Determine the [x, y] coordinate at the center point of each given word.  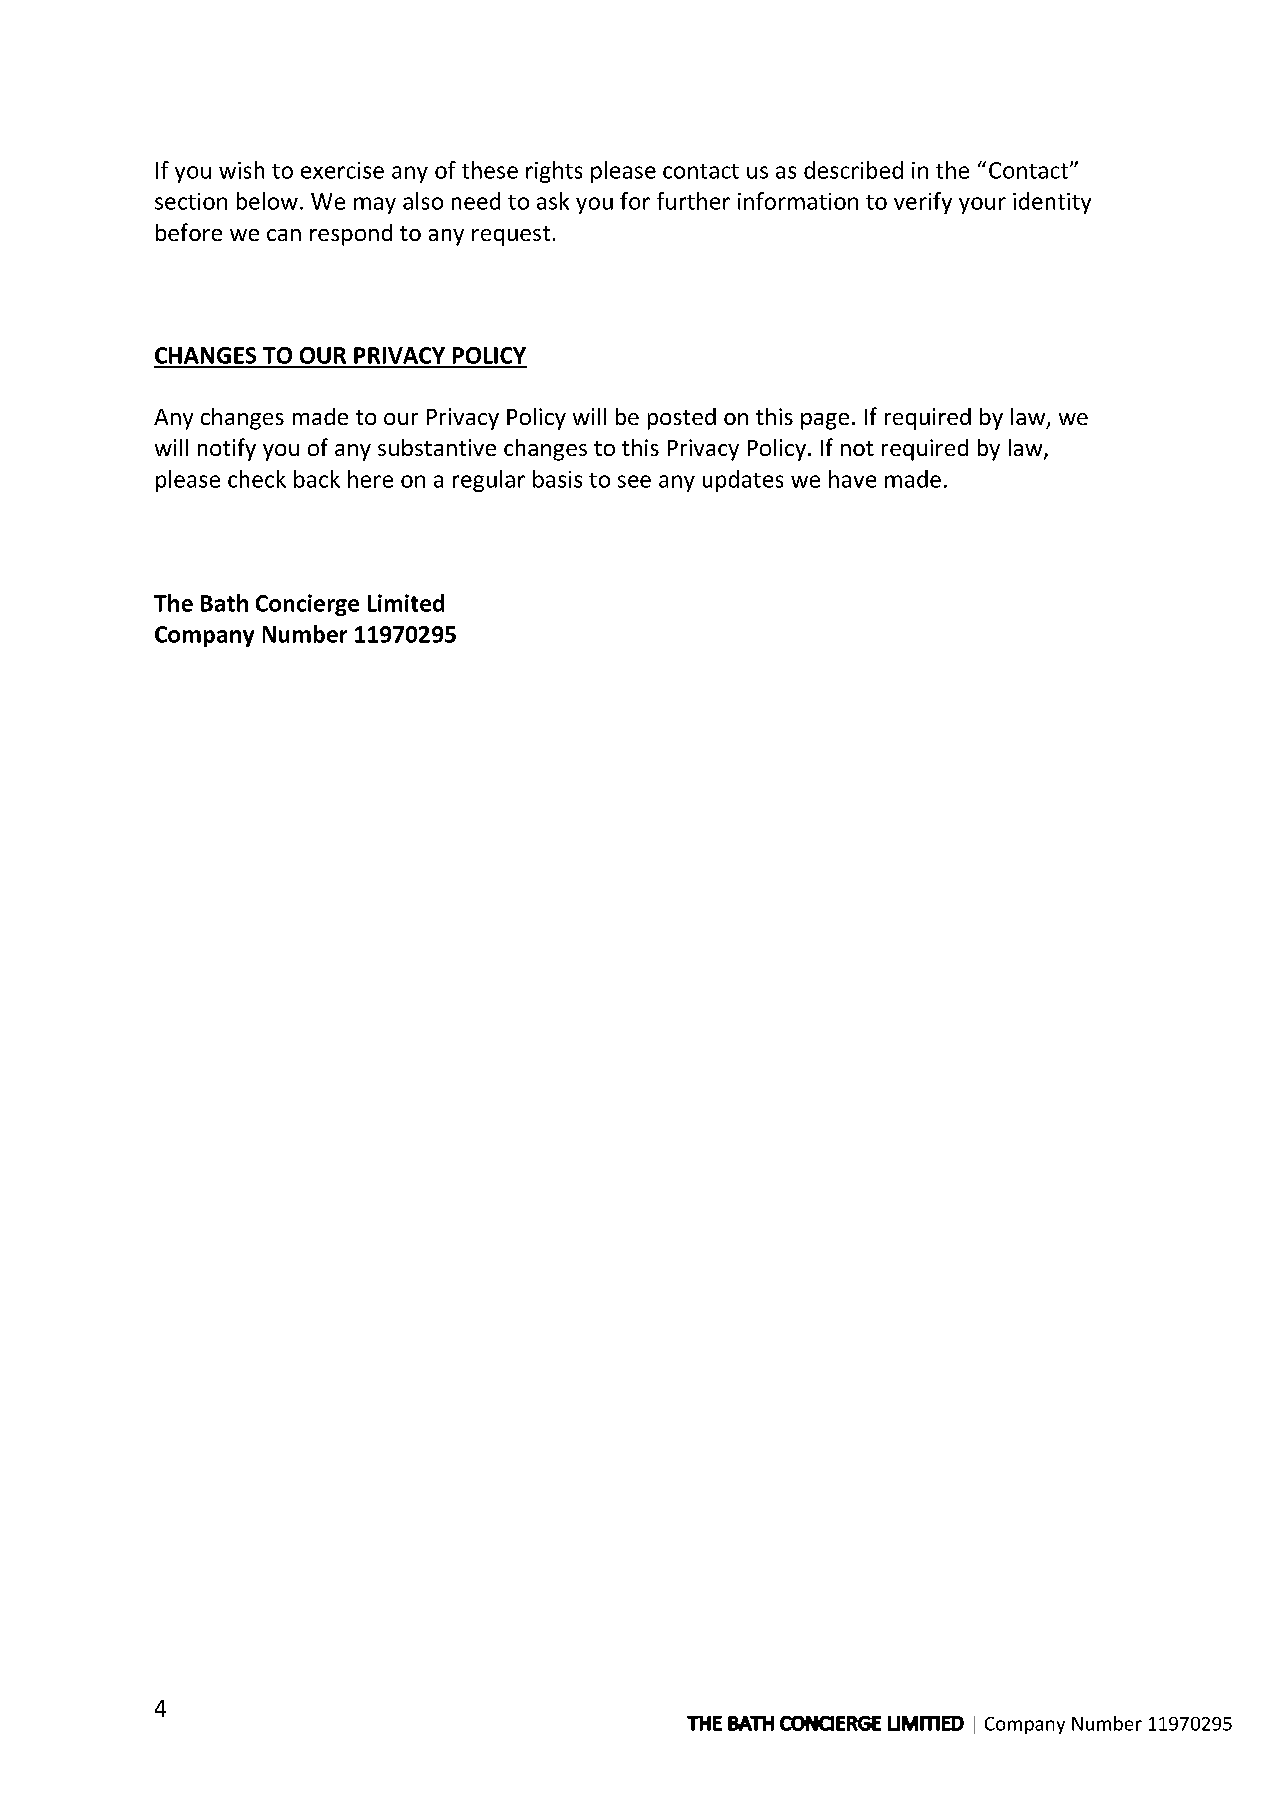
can [284, 235]
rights [554, 172]
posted [682, 419]
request [511, 236]
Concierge [307, 605]
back [317, 479]
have [852, 479]
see [634, 481]
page [825, 421]
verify [923, 203]
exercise [342, 170]
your [982, 205]
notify [227, 449]
